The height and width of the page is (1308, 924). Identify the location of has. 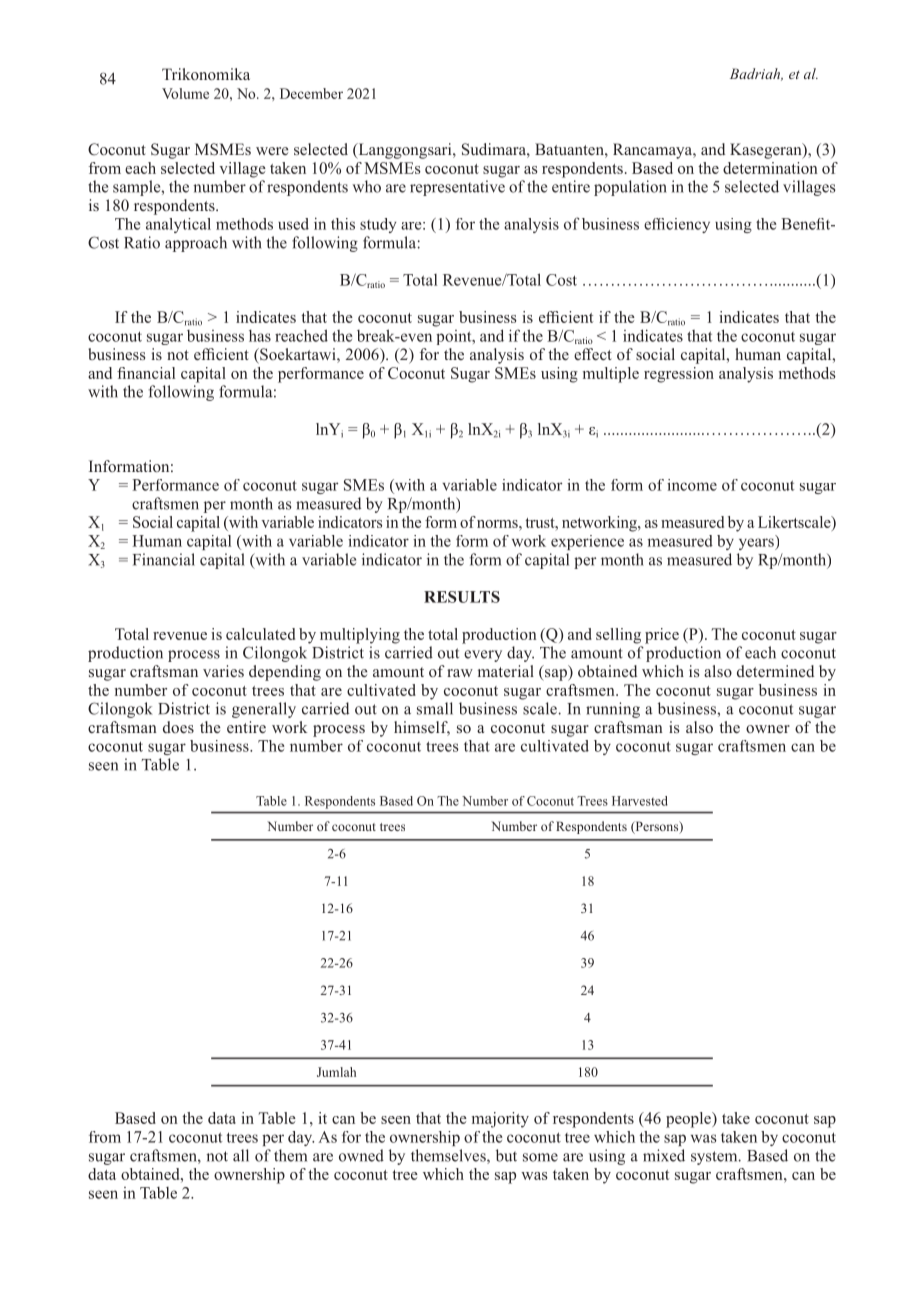
(260, 336).
